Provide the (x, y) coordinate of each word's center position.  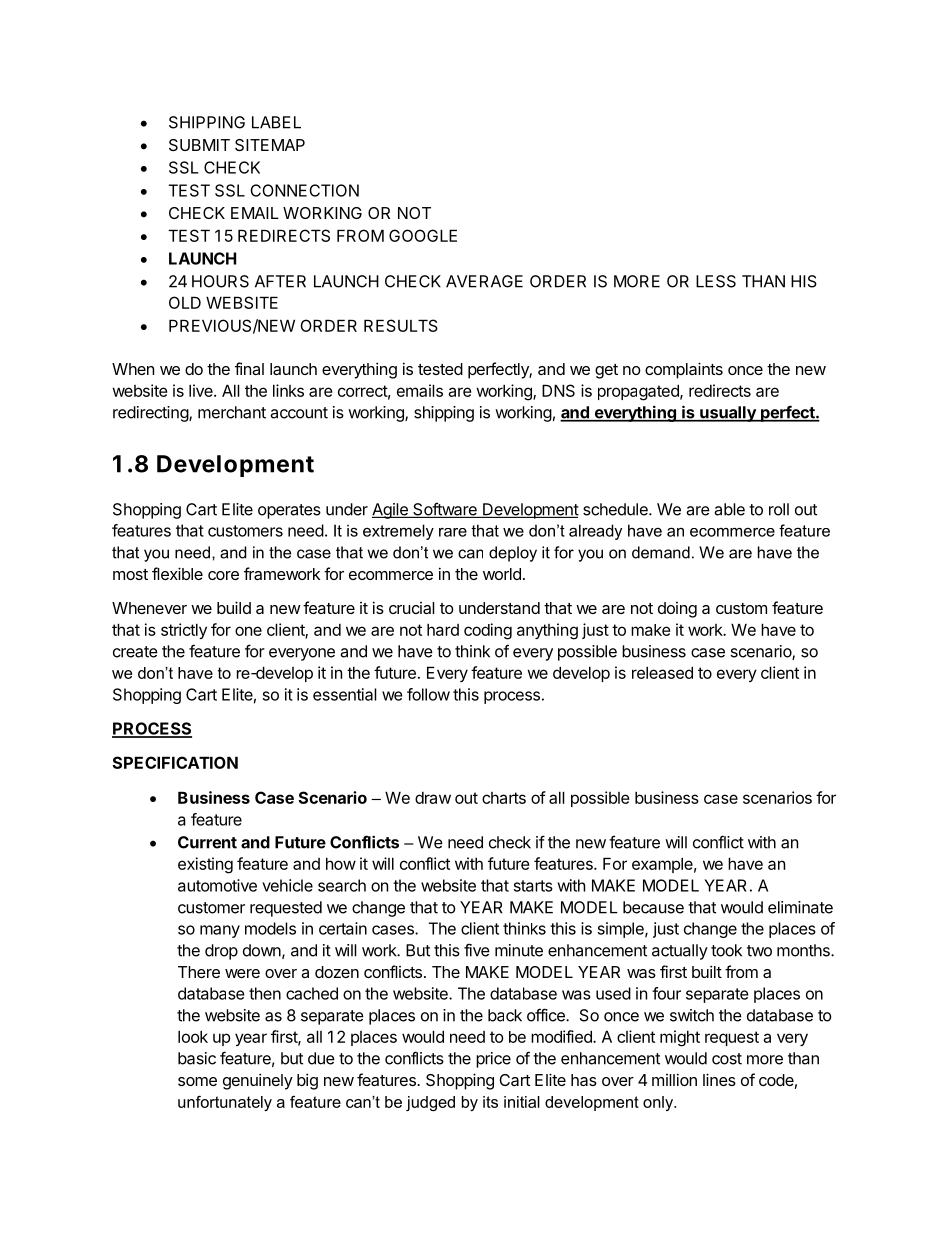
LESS (716, 281)
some (197, 1081)
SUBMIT (199, 145)
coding (488, 631)
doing (677, 610)
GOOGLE (423, 235)
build (234, 607)
